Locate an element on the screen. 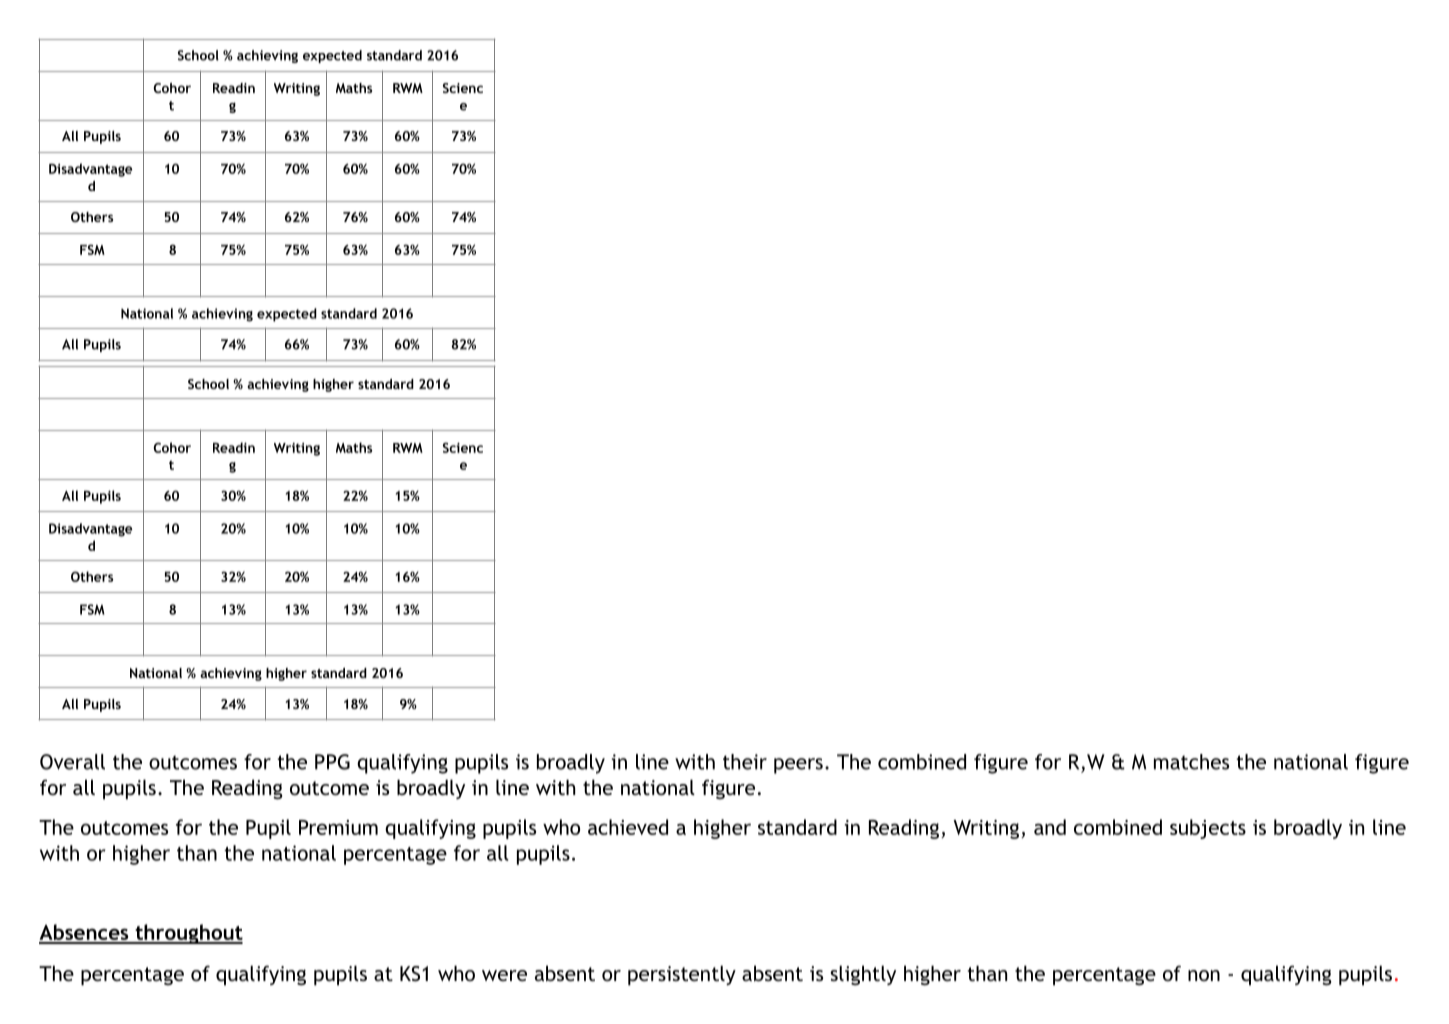 The height and width of the screenshot is (1024, 1449). were is located at coordinates (504, 975).
